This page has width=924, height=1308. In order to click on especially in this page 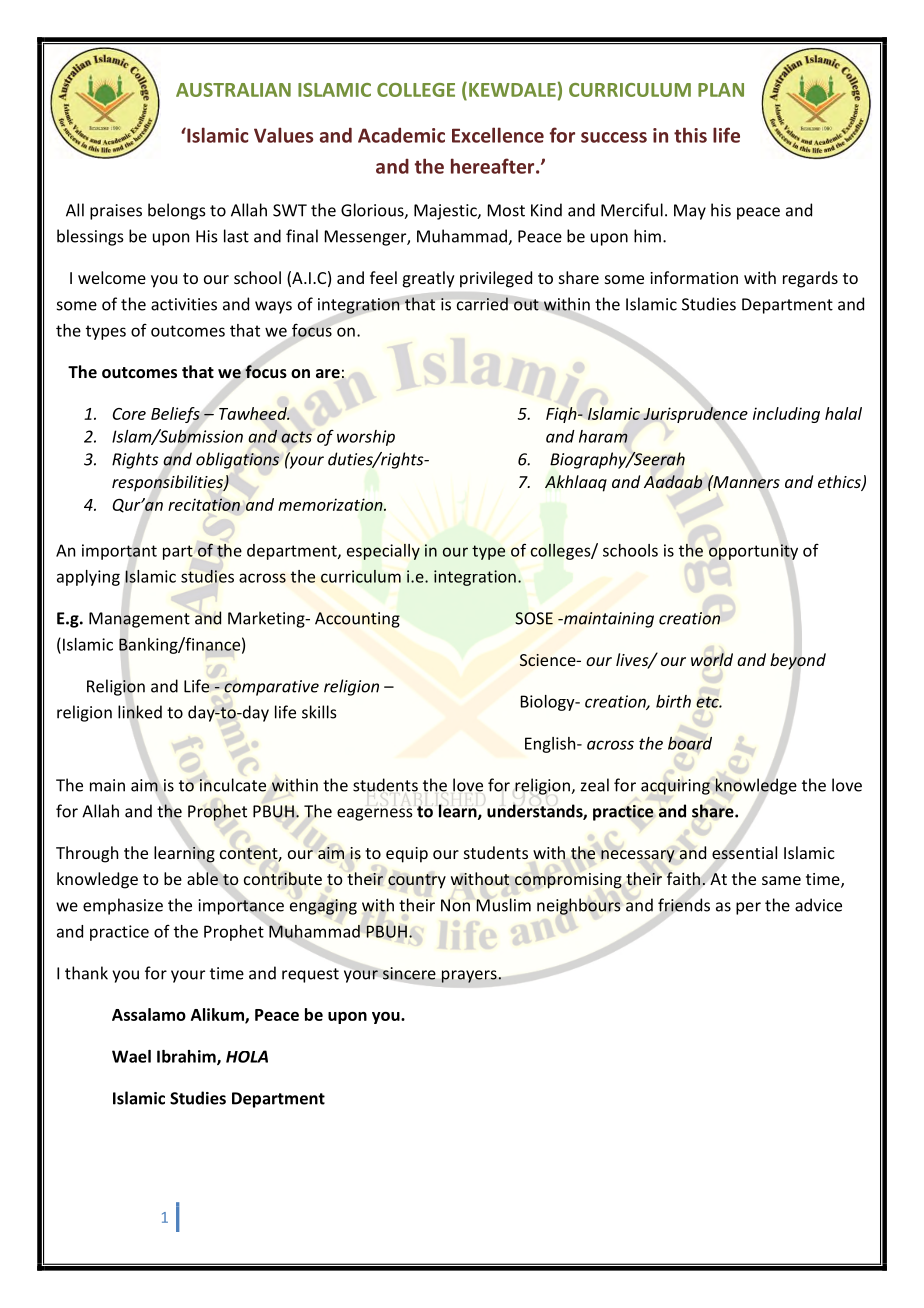, I will do `click(383, 552)`.
